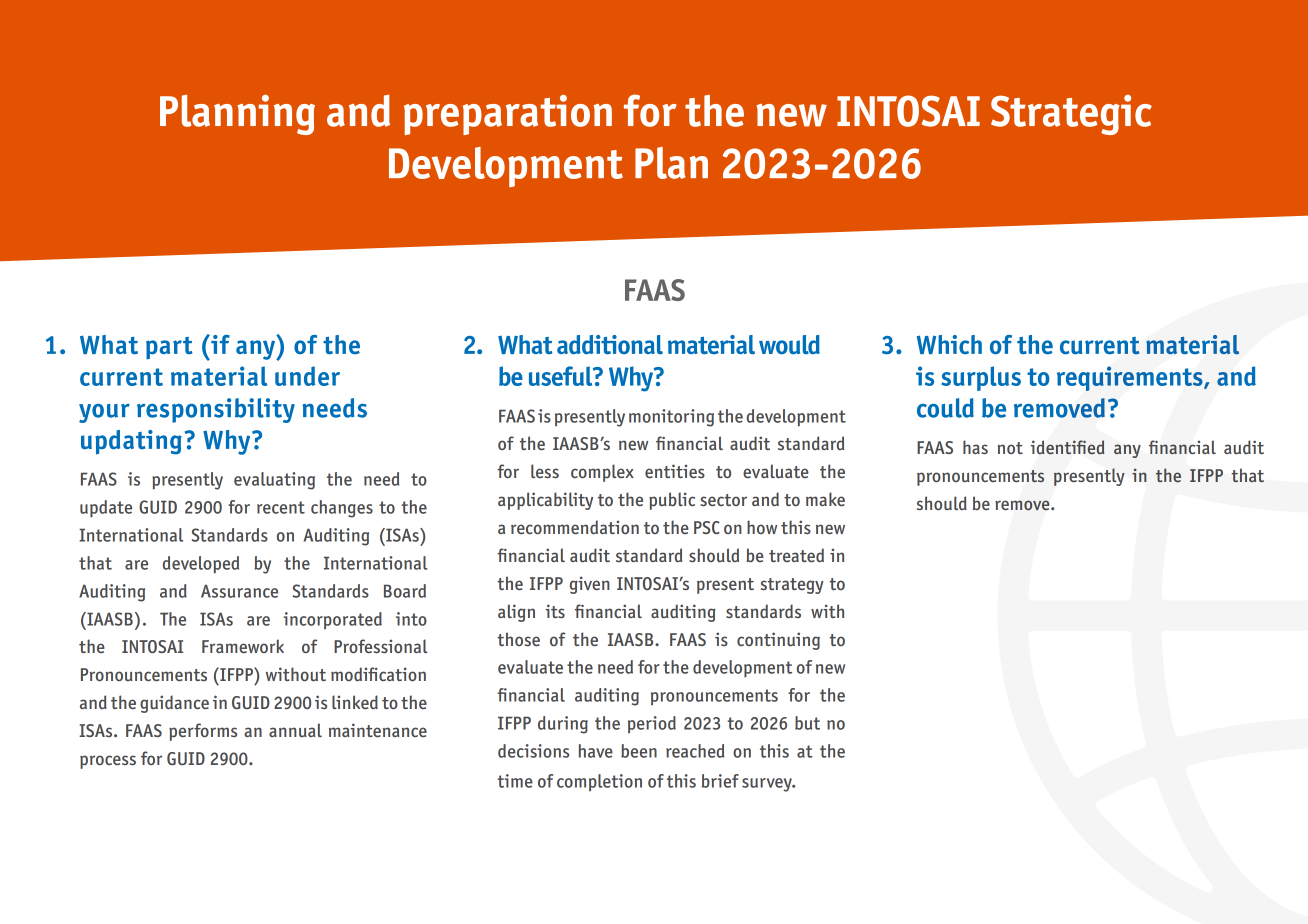 The width and height of the screenshot is (1308, 924). I want to click on additional, so click(610, 345).
